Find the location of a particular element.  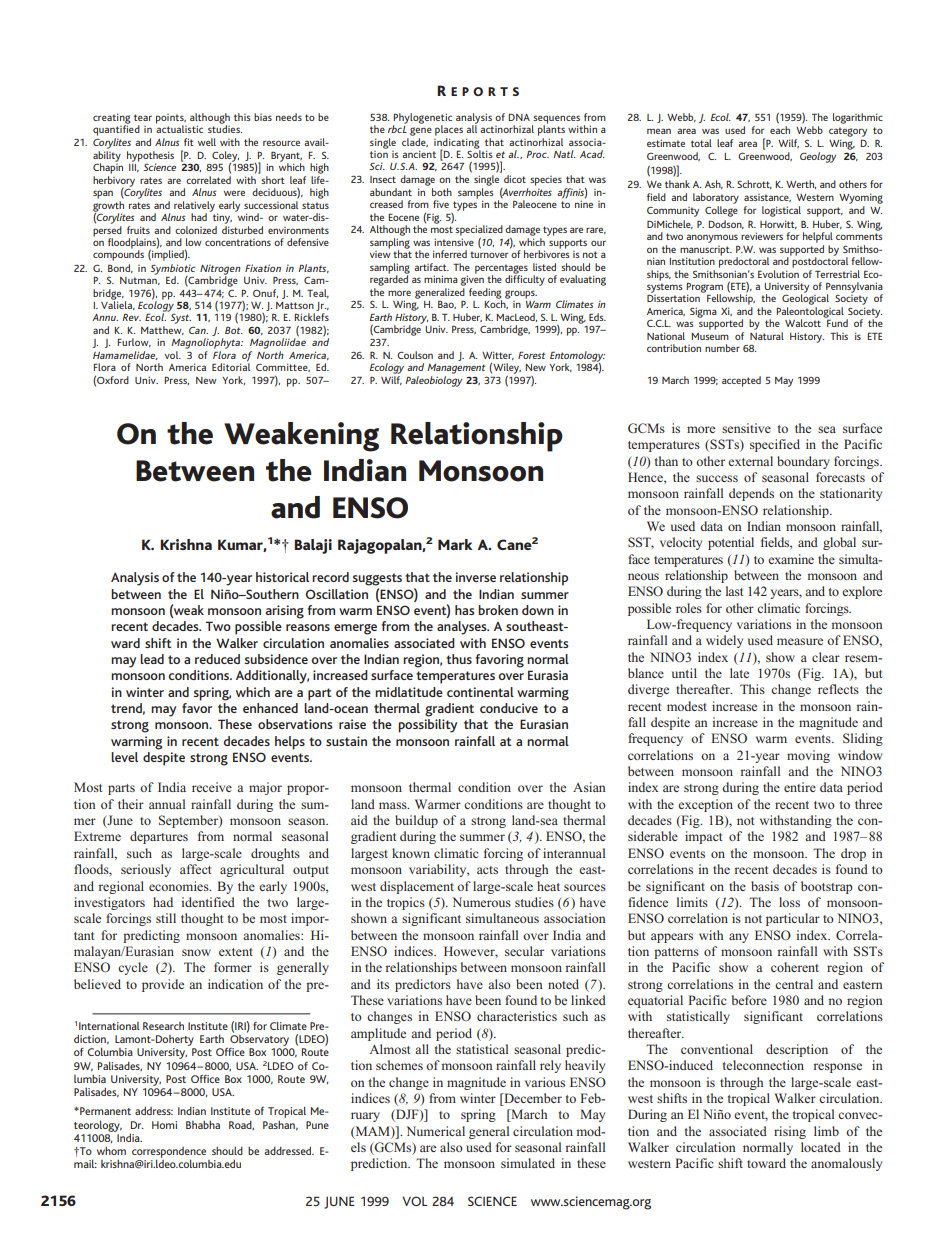

accepted is located at coordinates (741, 381).
